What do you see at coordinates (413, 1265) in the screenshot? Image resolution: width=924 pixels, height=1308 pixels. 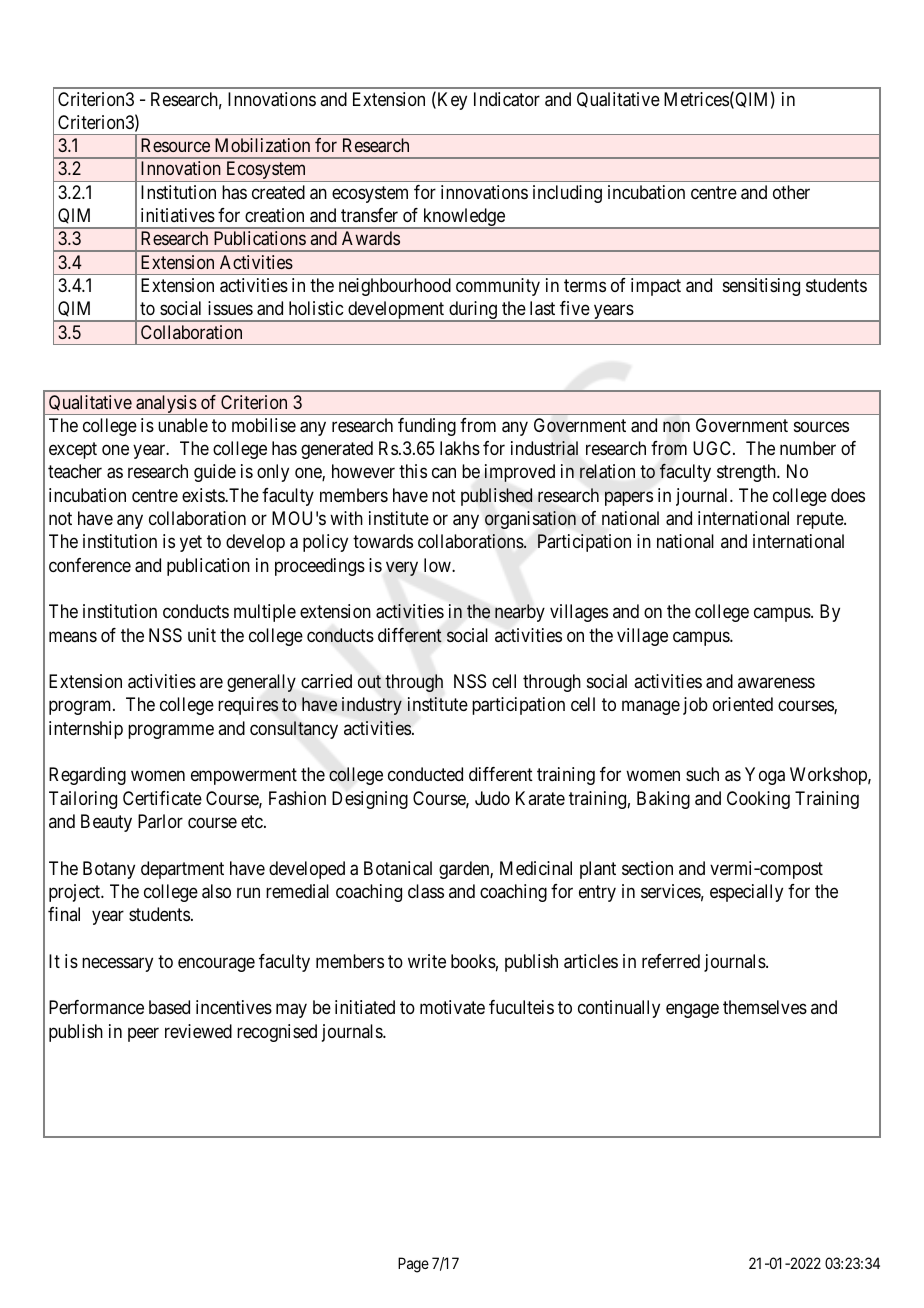 I see `Page` at bounding box center [413, 1265].
